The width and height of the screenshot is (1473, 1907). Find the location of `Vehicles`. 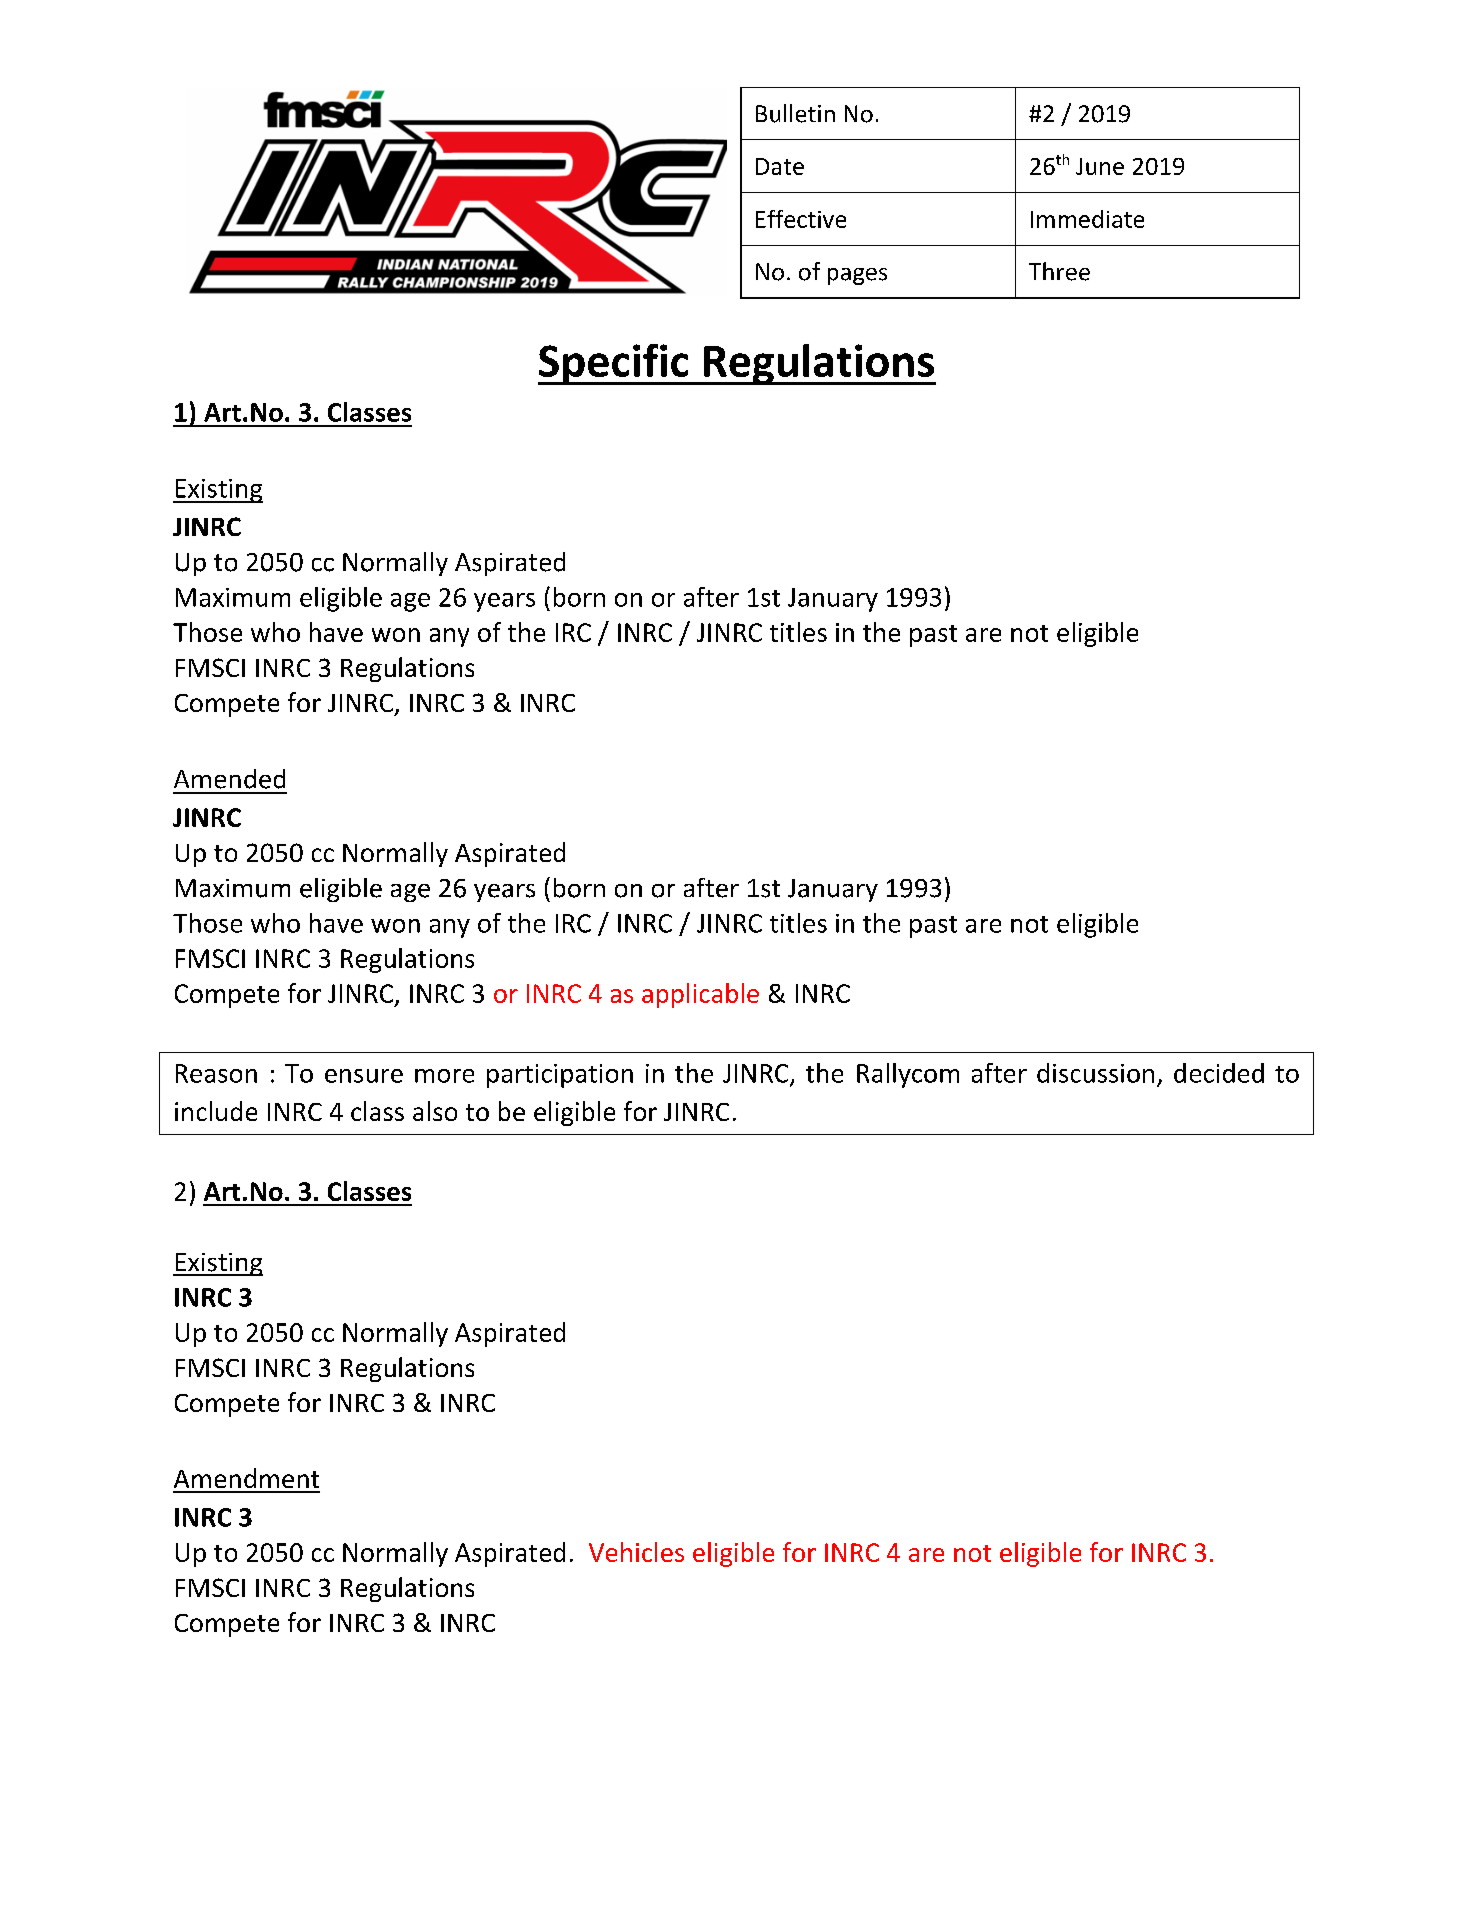

Vehicles is located at coordinates (636, 1552).
